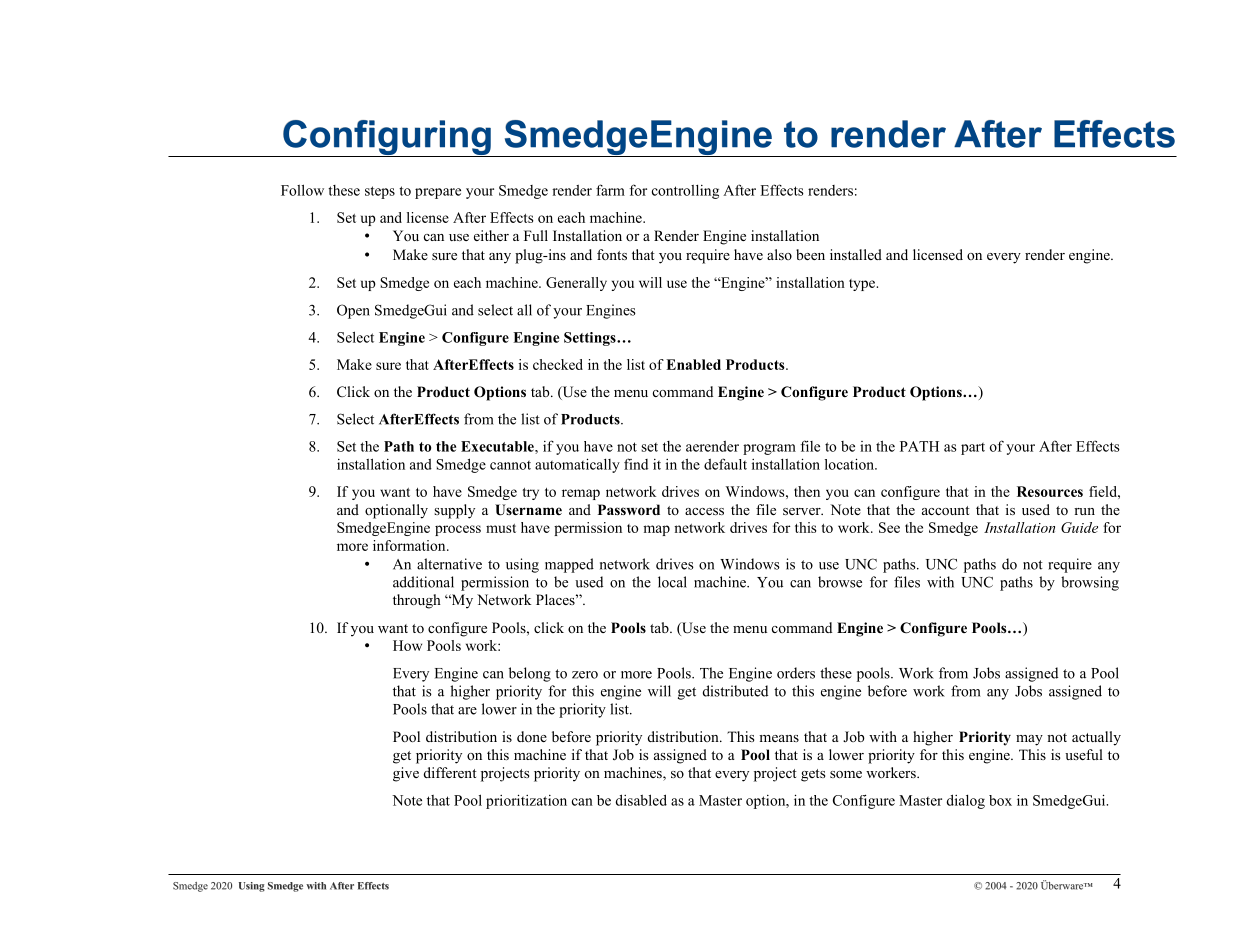  What do you see at coordinates (641, 800) in the screenshot?
I see `disabled` at bounding box center [641, 800].
